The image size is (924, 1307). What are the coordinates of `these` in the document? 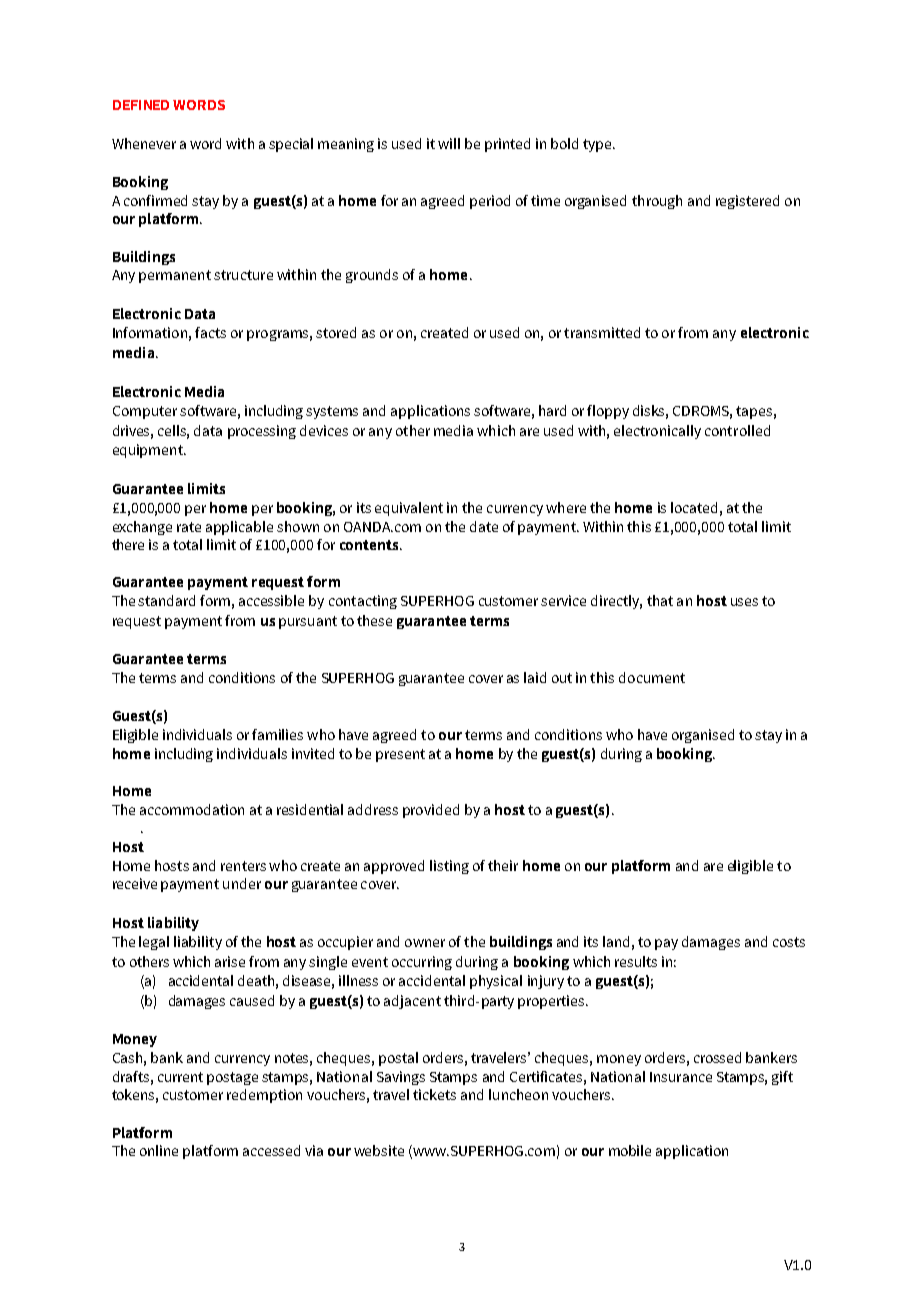 It's located at (374, 620).
